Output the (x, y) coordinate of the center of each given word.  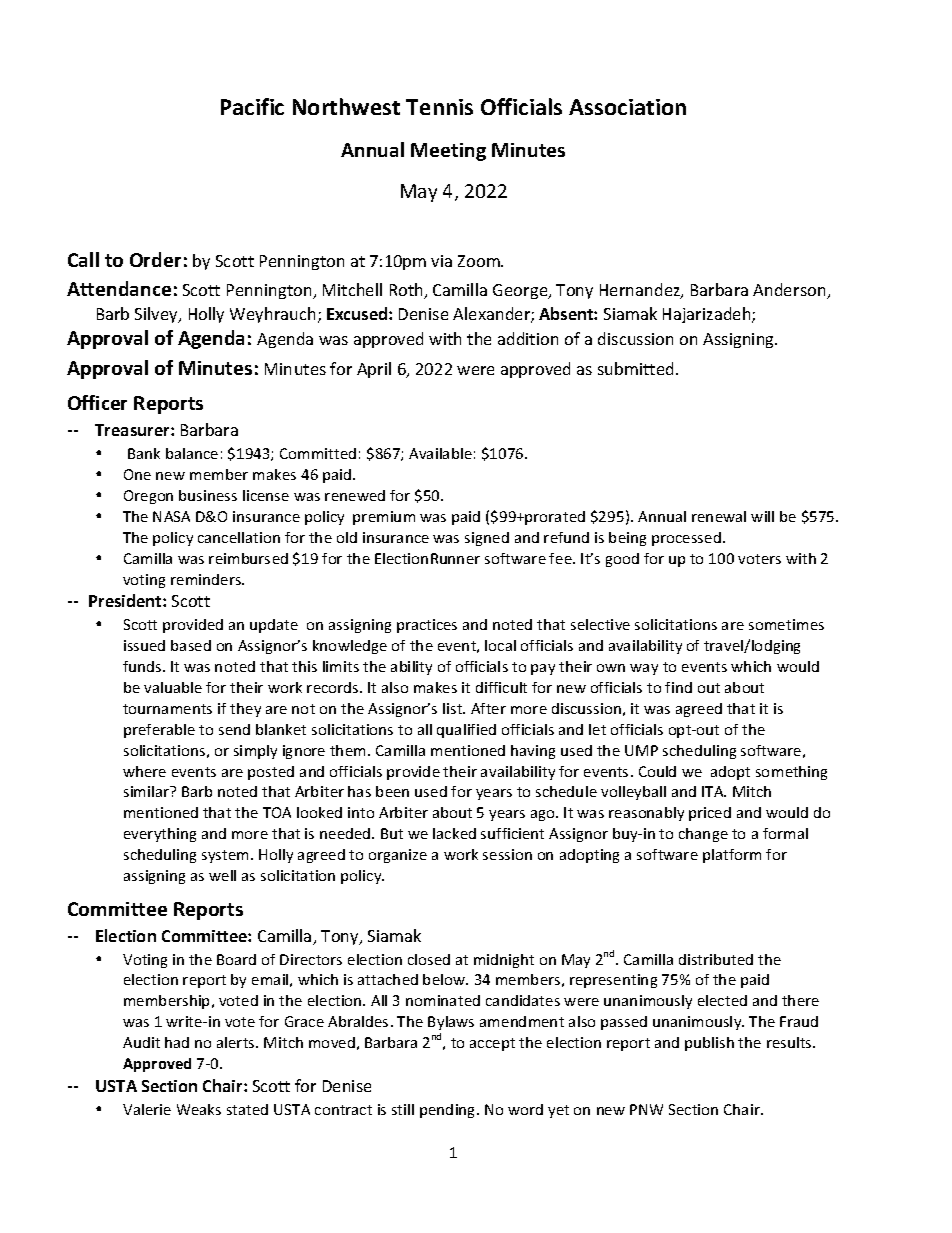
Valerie (147, 1109)
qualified (466, 731)
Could (657, 771)
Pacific (252, 106)
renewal (719, 516)
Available (440, 453)
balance (192, 453)
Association (627, 107)
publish (709, 1044)
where (144, 771)
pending (449, 1111)
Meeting (448, 152)
